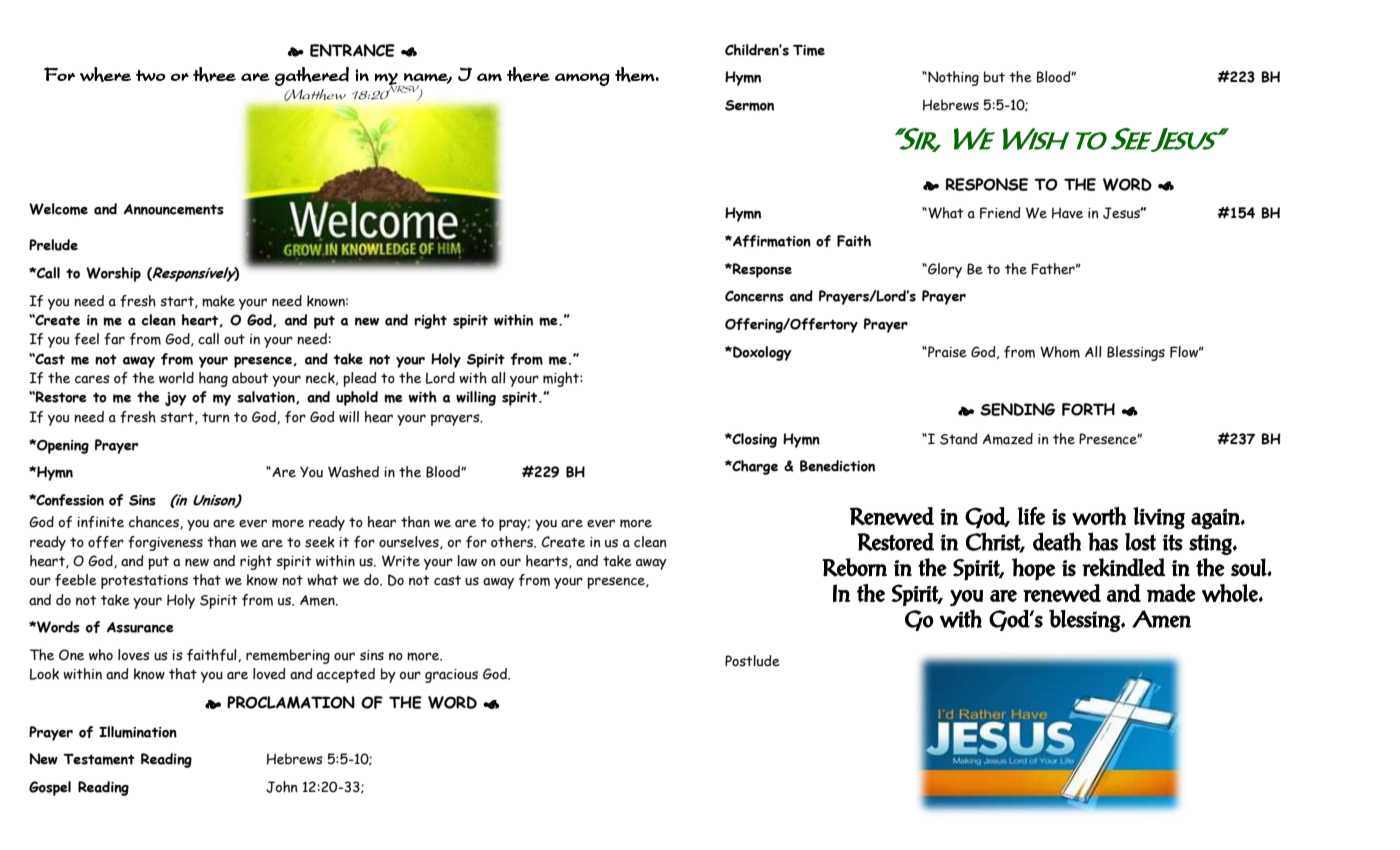  What do you see at coordinates (754, 296) in the screenshot?
I see `Concerns` at bounding box center [754, 296].
